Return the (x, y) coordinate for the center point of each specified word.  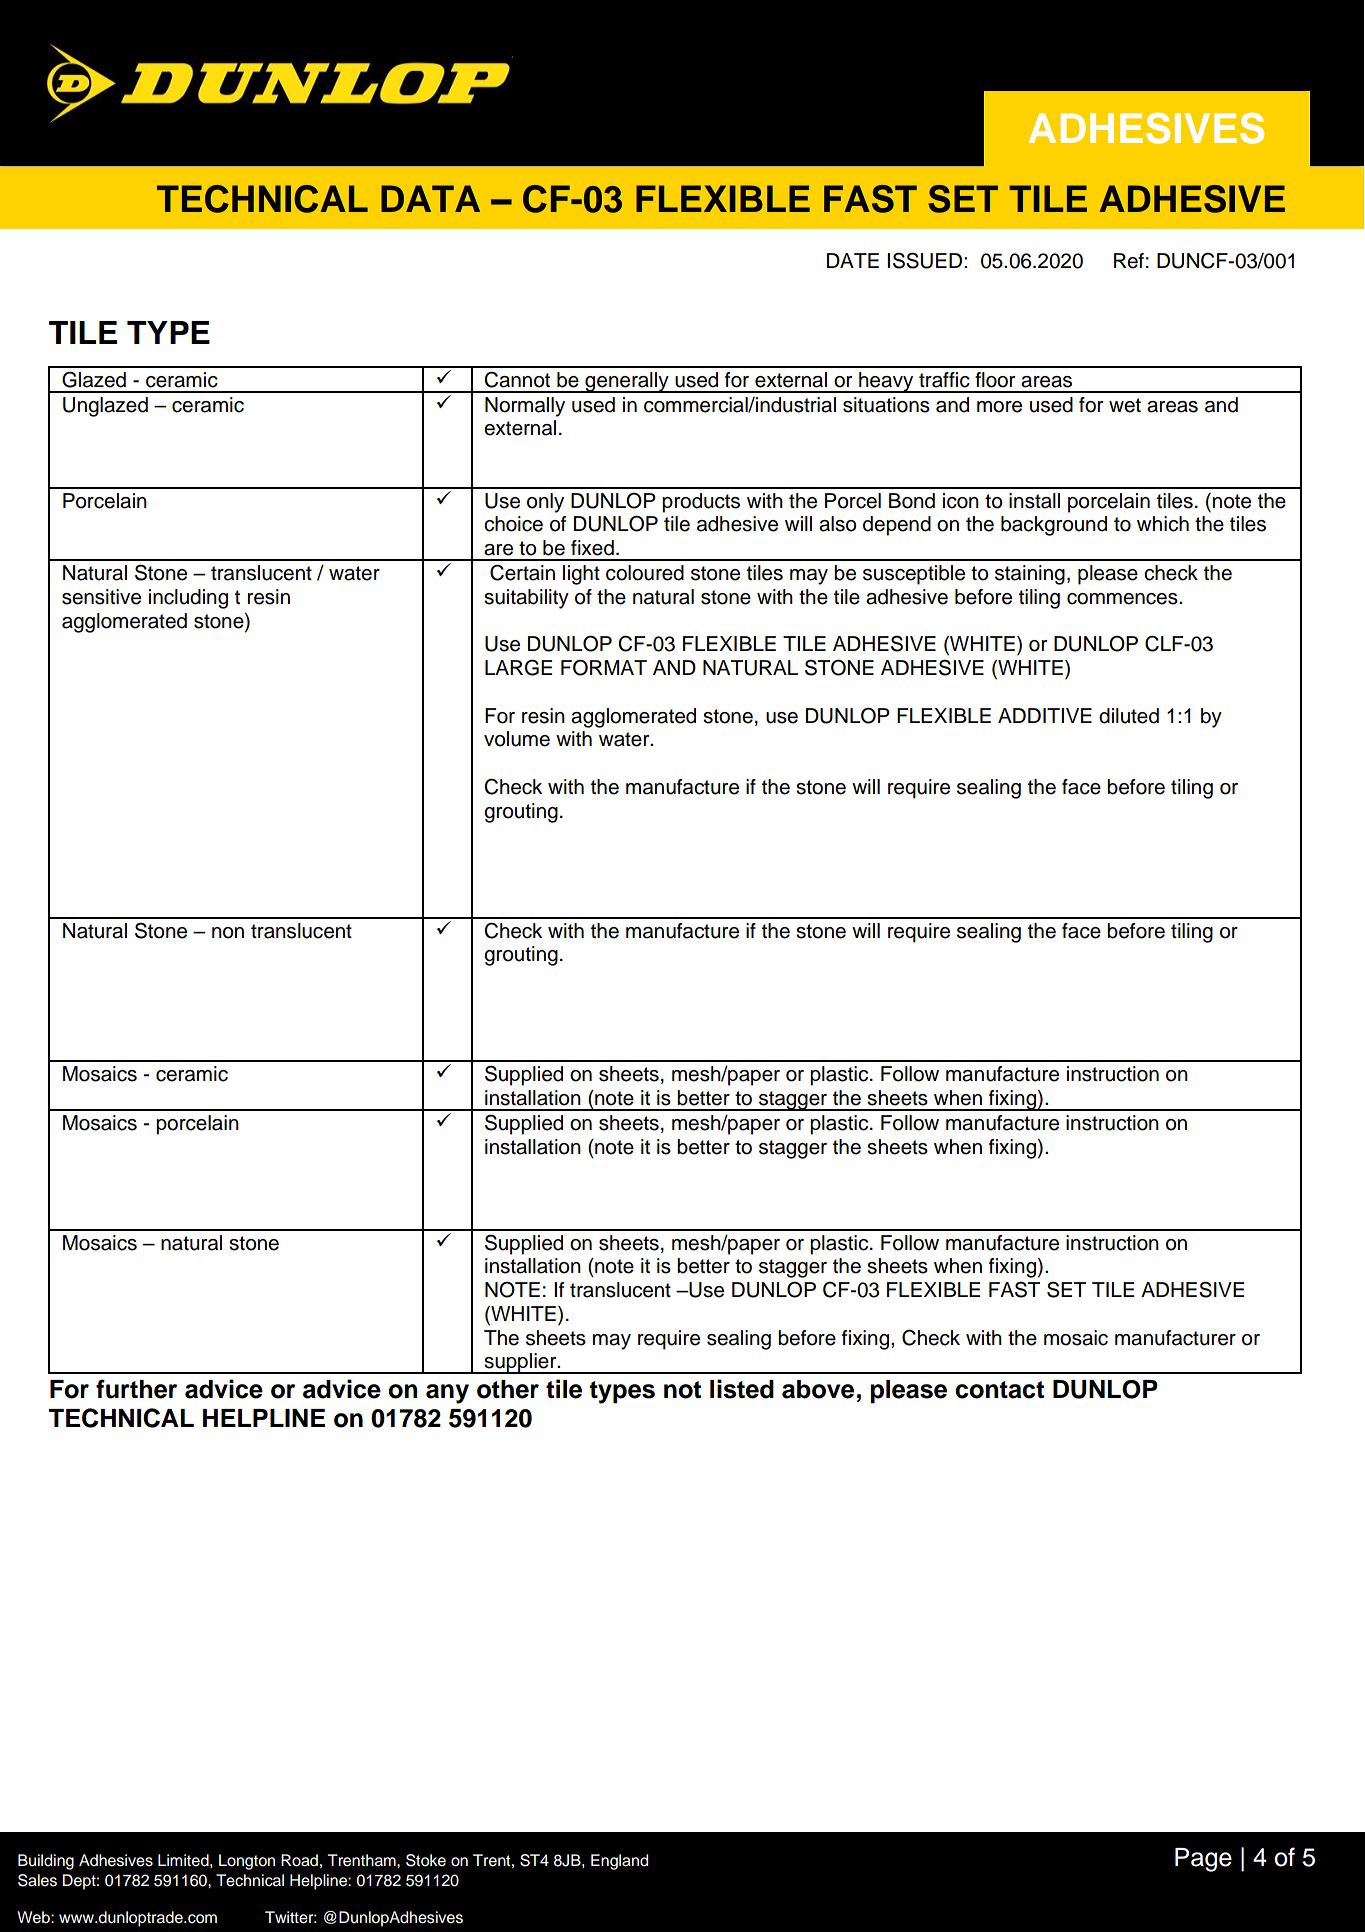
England (619, 1862)
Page (1203, 1860)
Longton (247, 1862)
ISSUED (926, 260)
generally (627, 382)
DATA (430, 198)
